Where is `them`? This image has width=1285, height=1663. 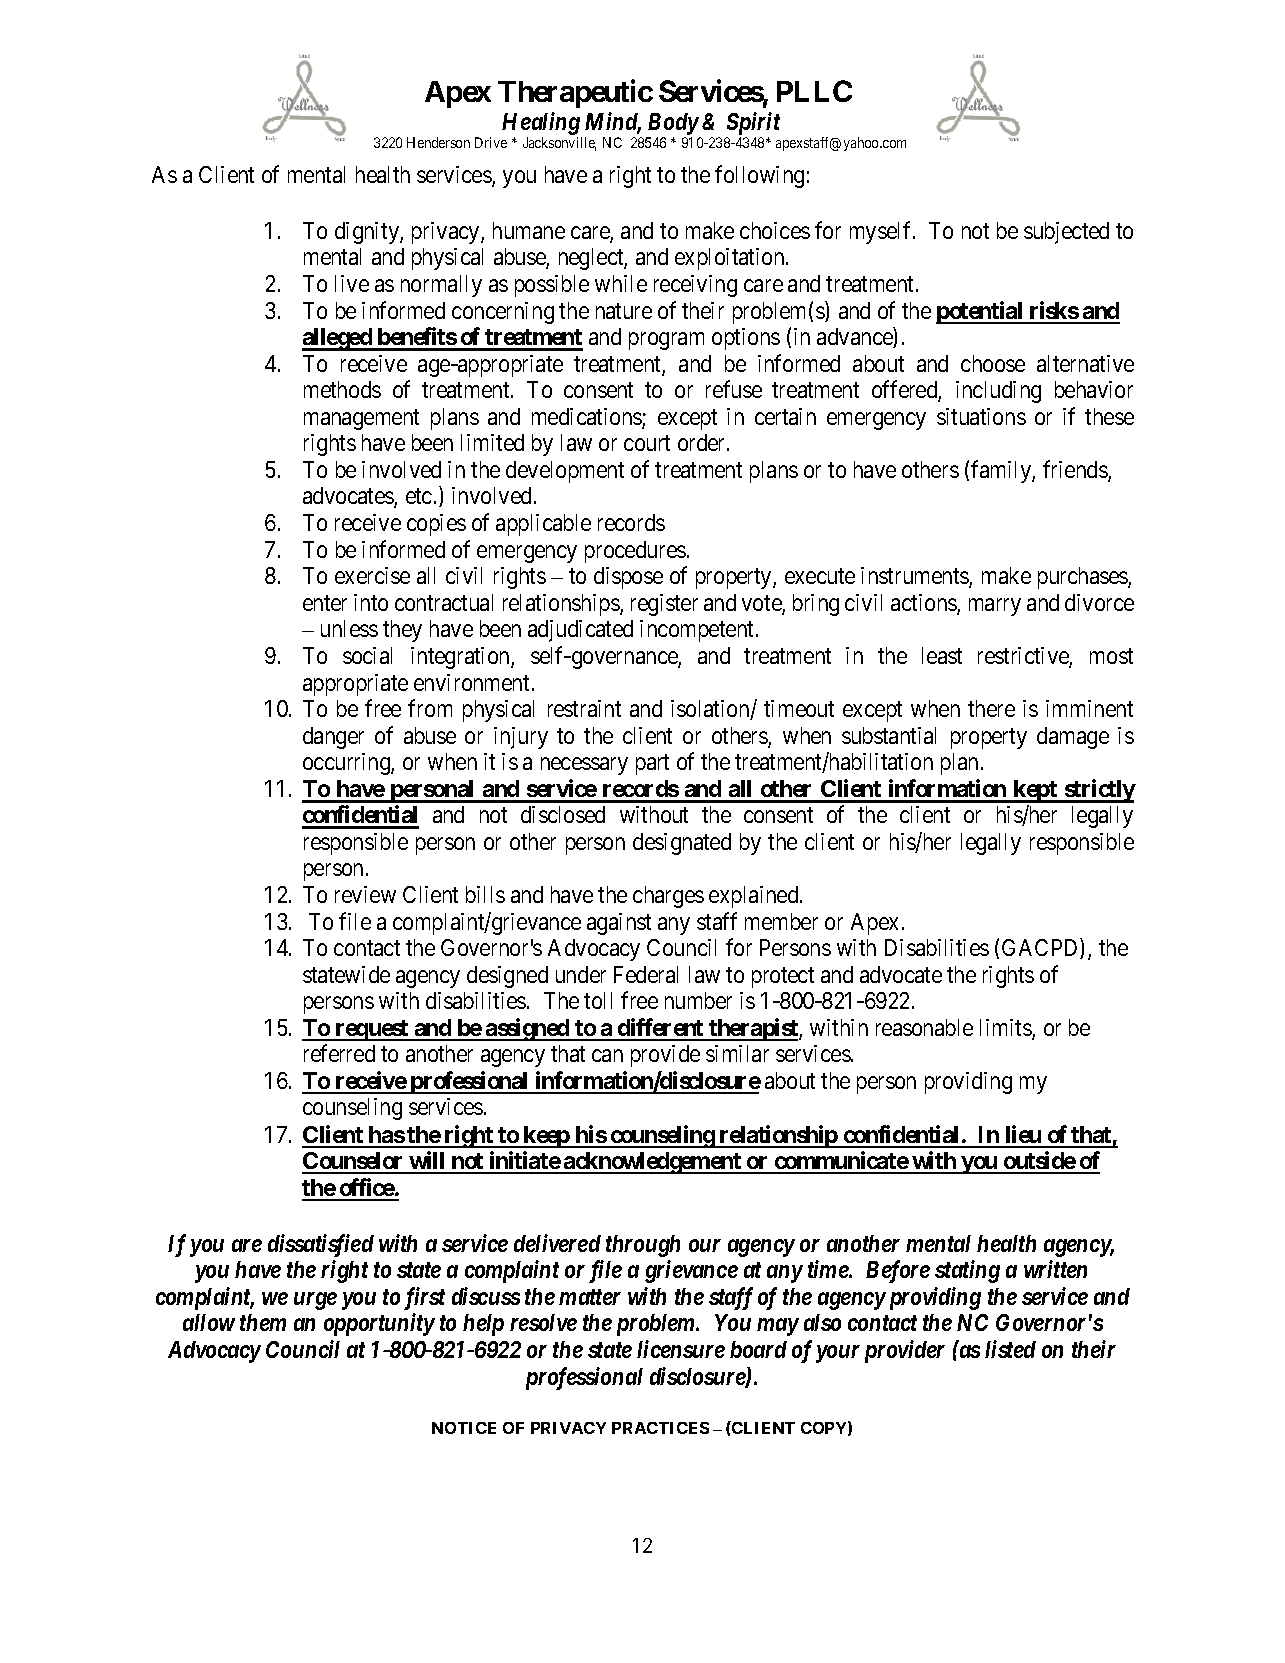 them is located at coordinates (263, 1322).
